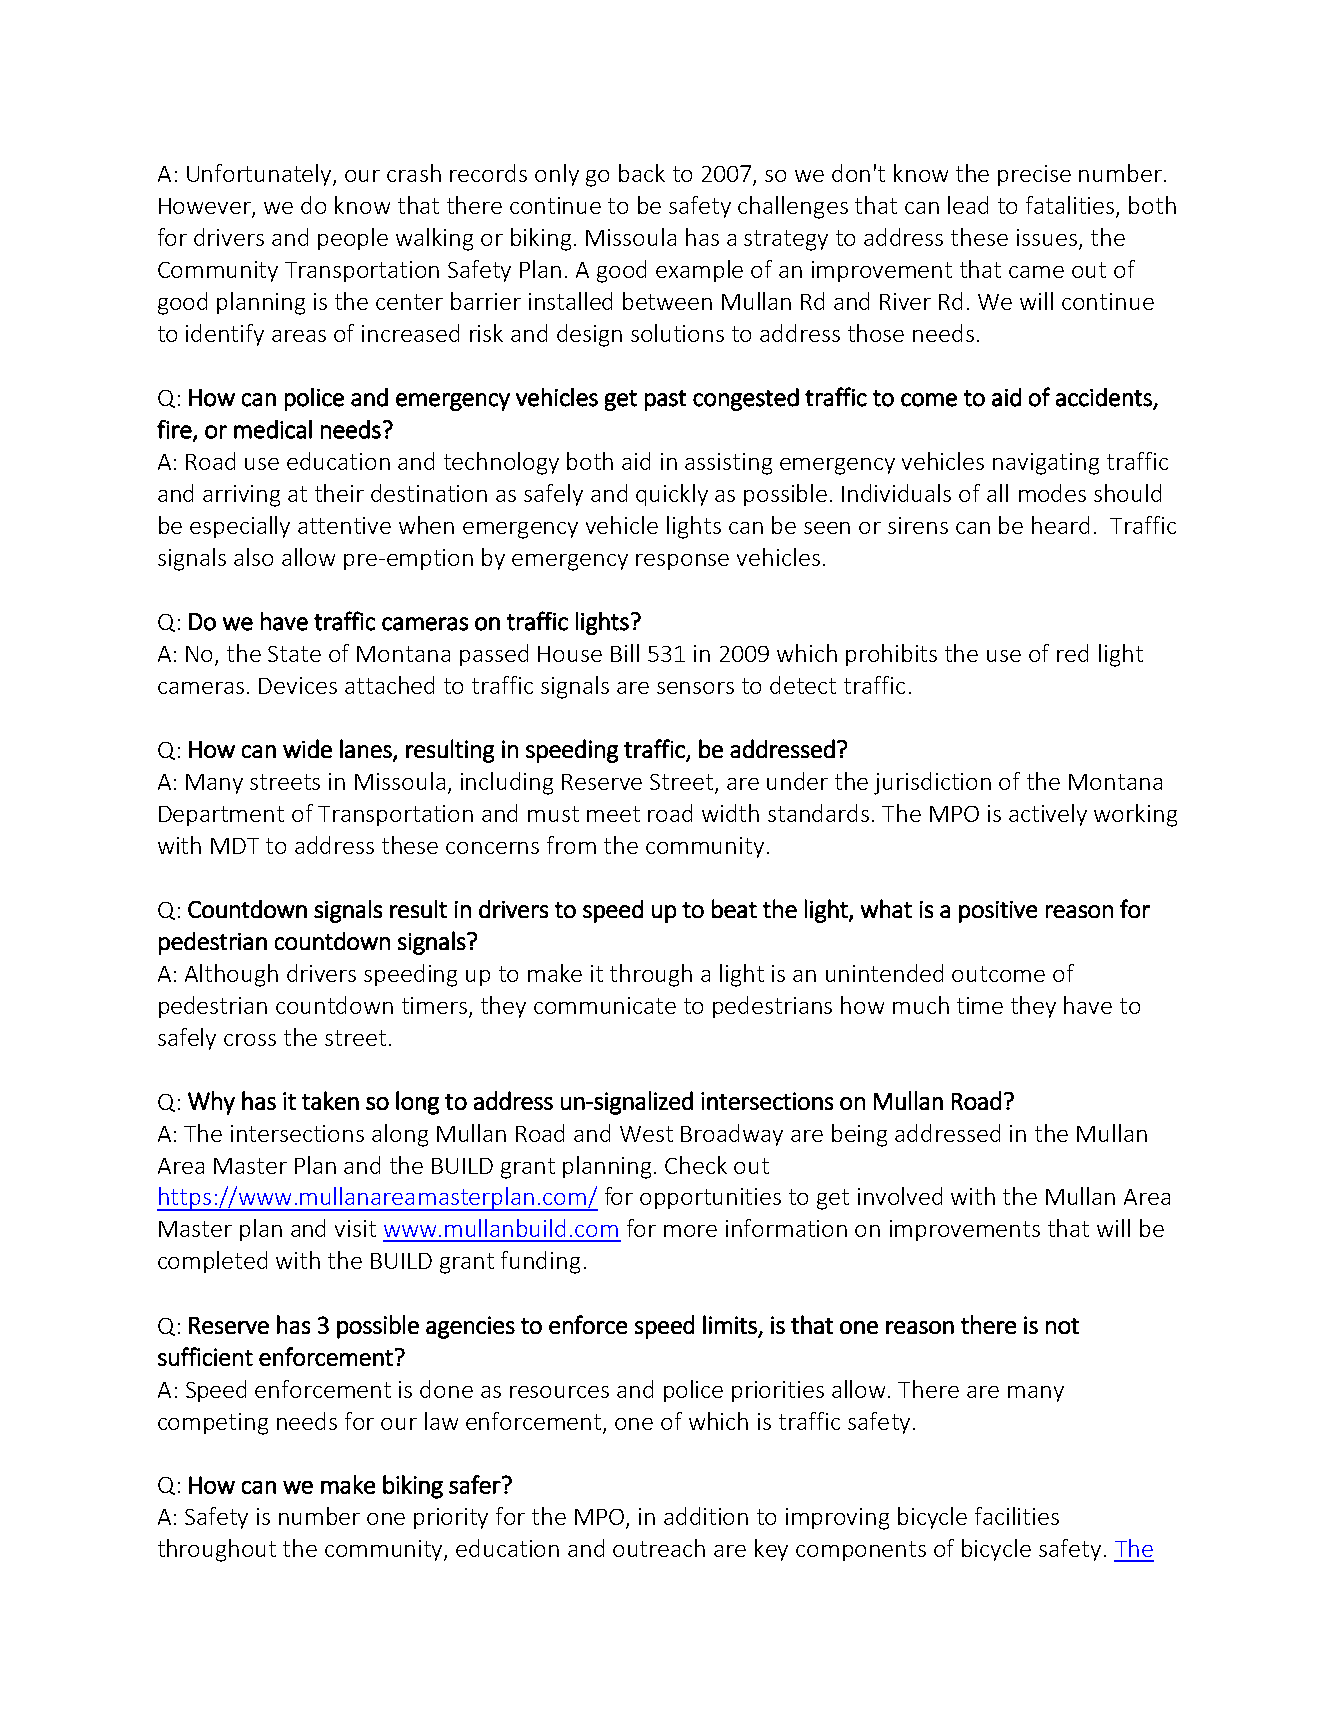  What do you see at coordinates (260, 175) in the screenshot?
I see `Unfortunately` at bounding box center [260, 175].
